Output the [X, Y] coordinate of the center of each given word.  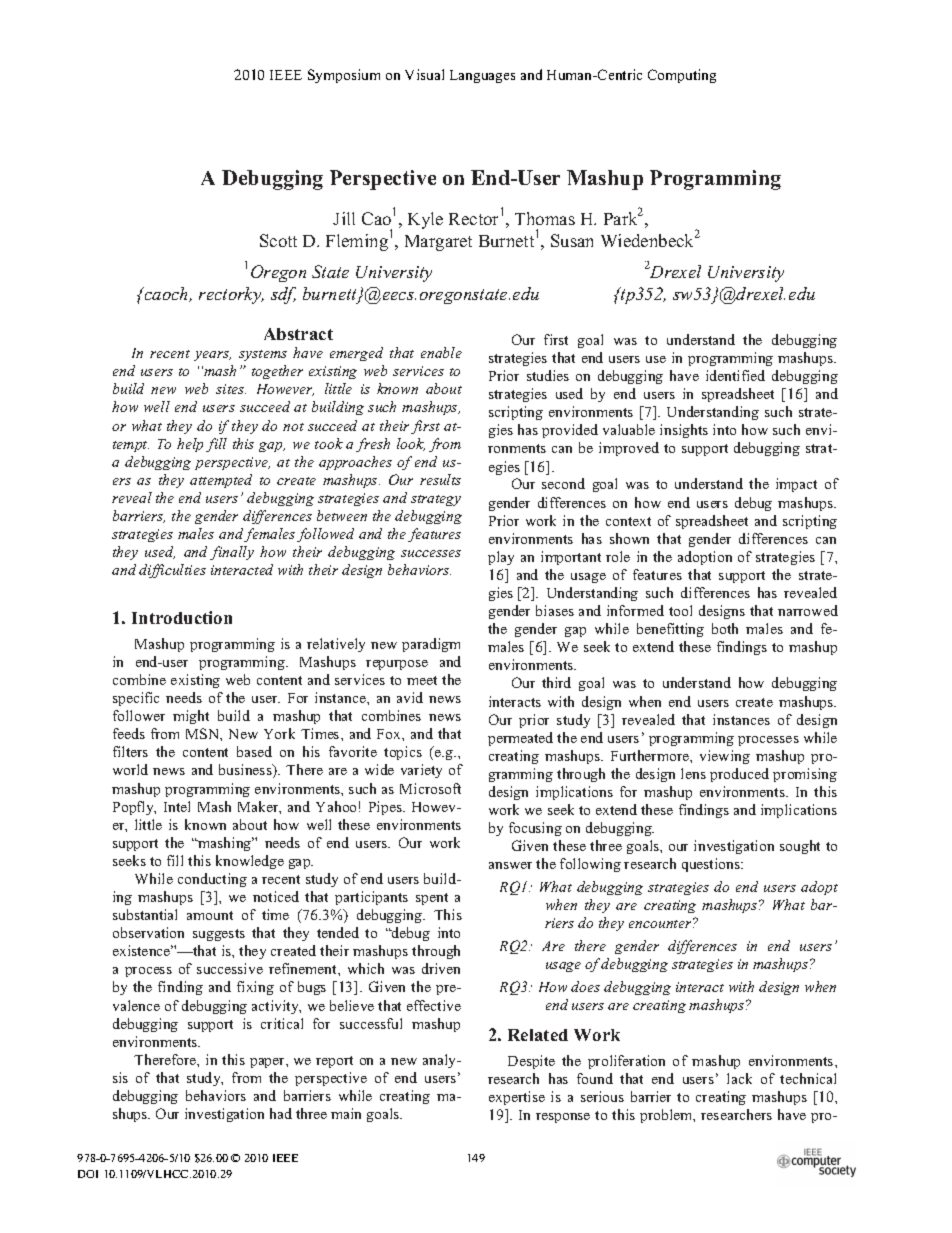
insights [684, 431]
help [190, 445]
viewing [725, 757]
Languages [482, 76]
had [281, 1113]
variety [421, 771]
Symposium [344, 76]
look [411, 444]
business [246, 771]
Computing [682, 76]
